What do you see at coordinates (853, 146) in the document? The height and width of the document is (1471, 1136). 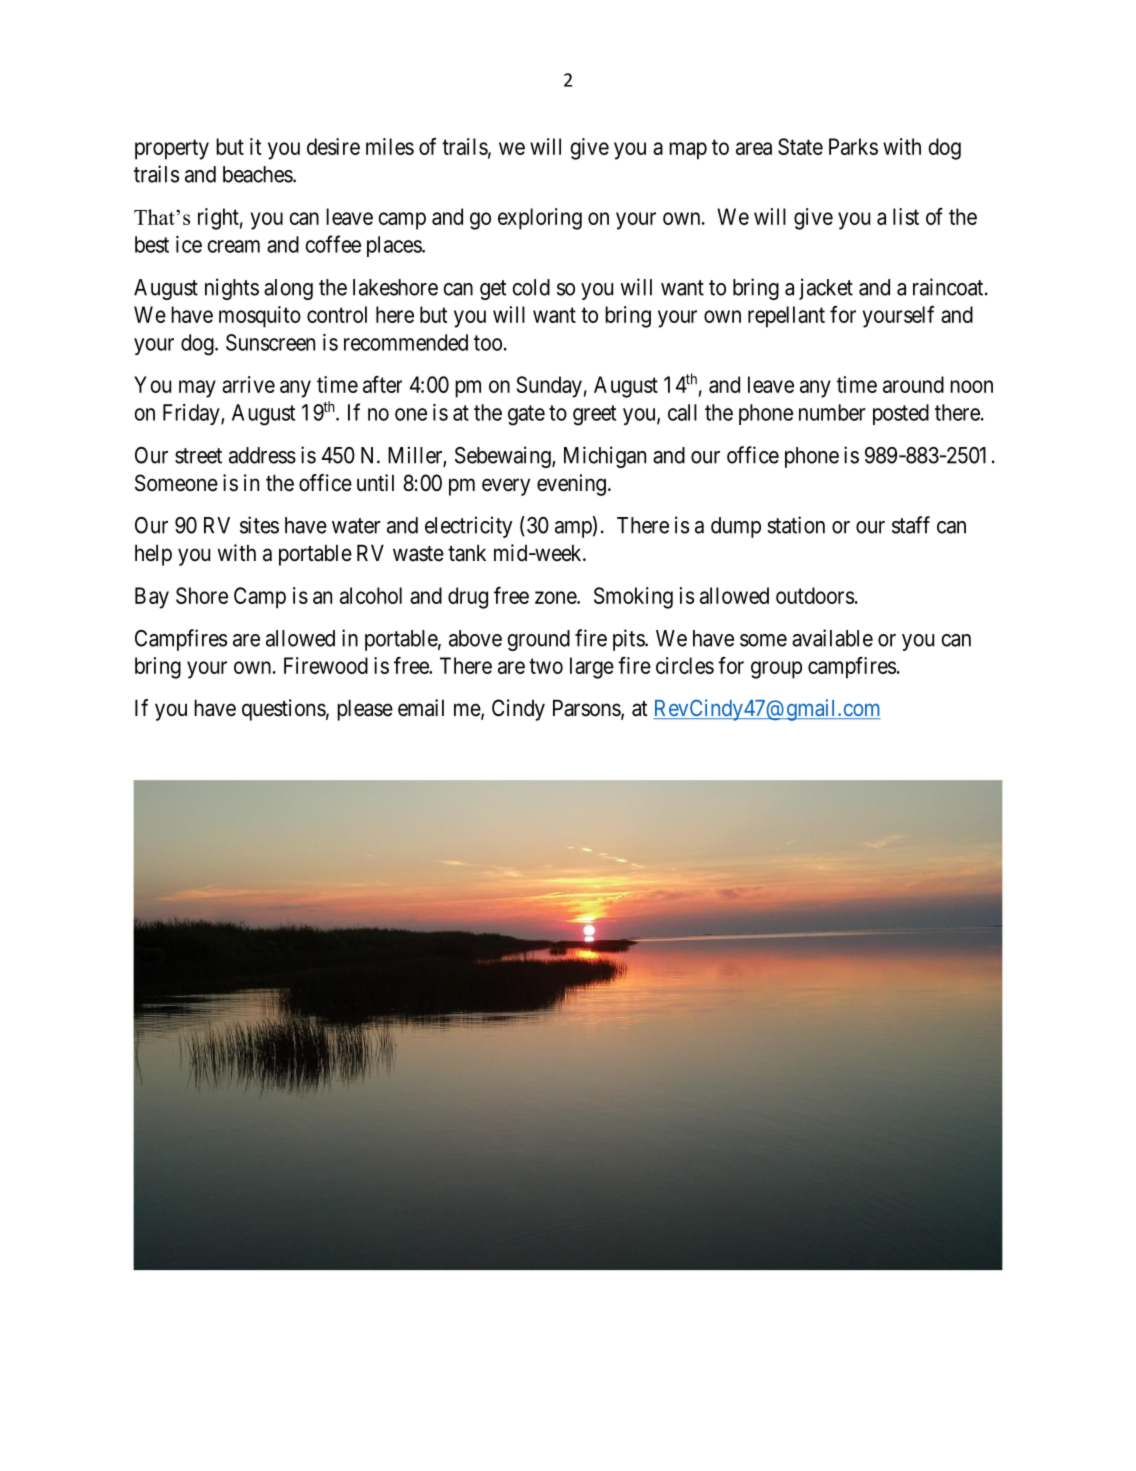 I see `Parks` at bounding box center [853, 146].
